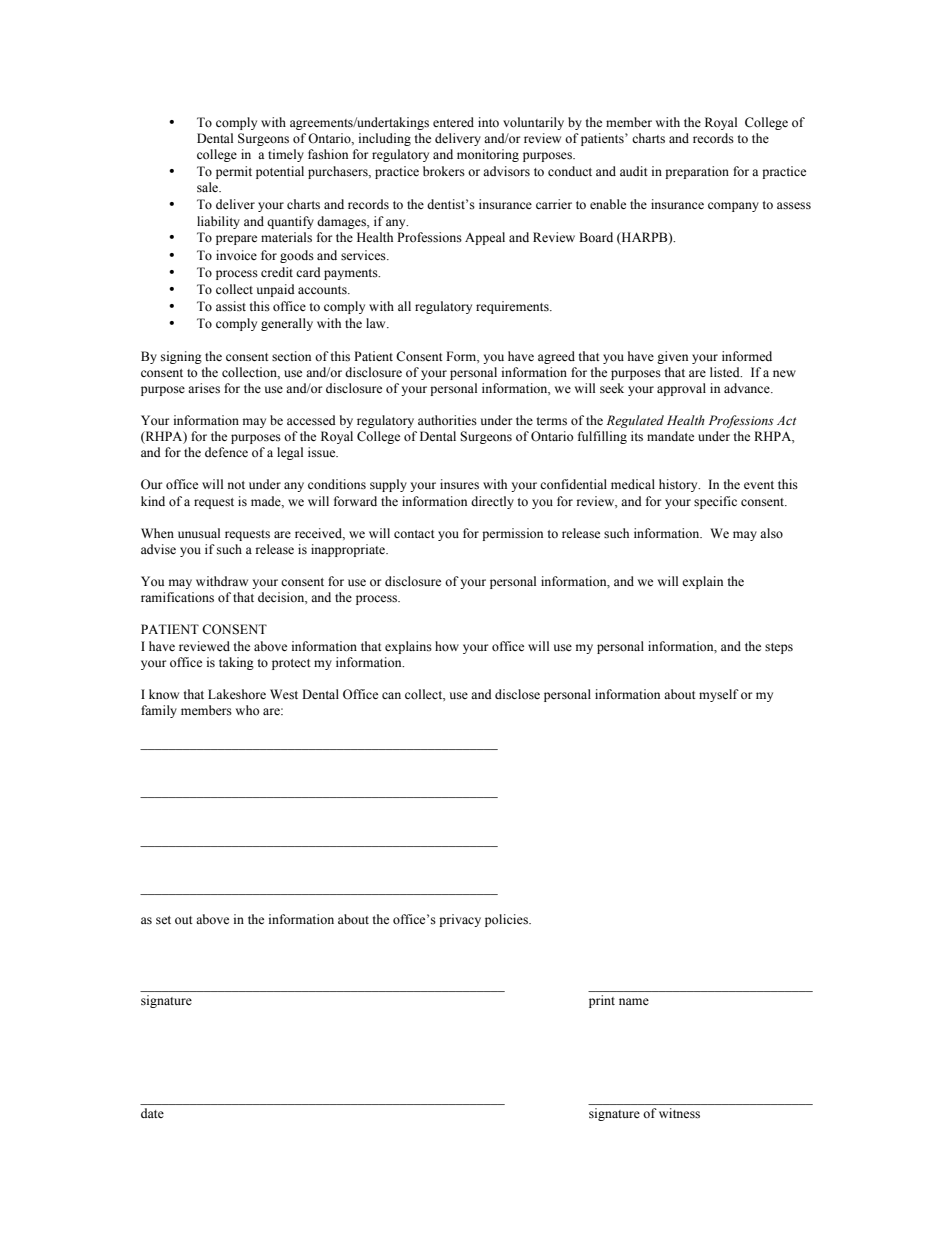 This screenshot has height=1233, width=952. What do you see at coordinates (247, 710) in the screenshot?
I see `who` at bounding box center [247, 710].
